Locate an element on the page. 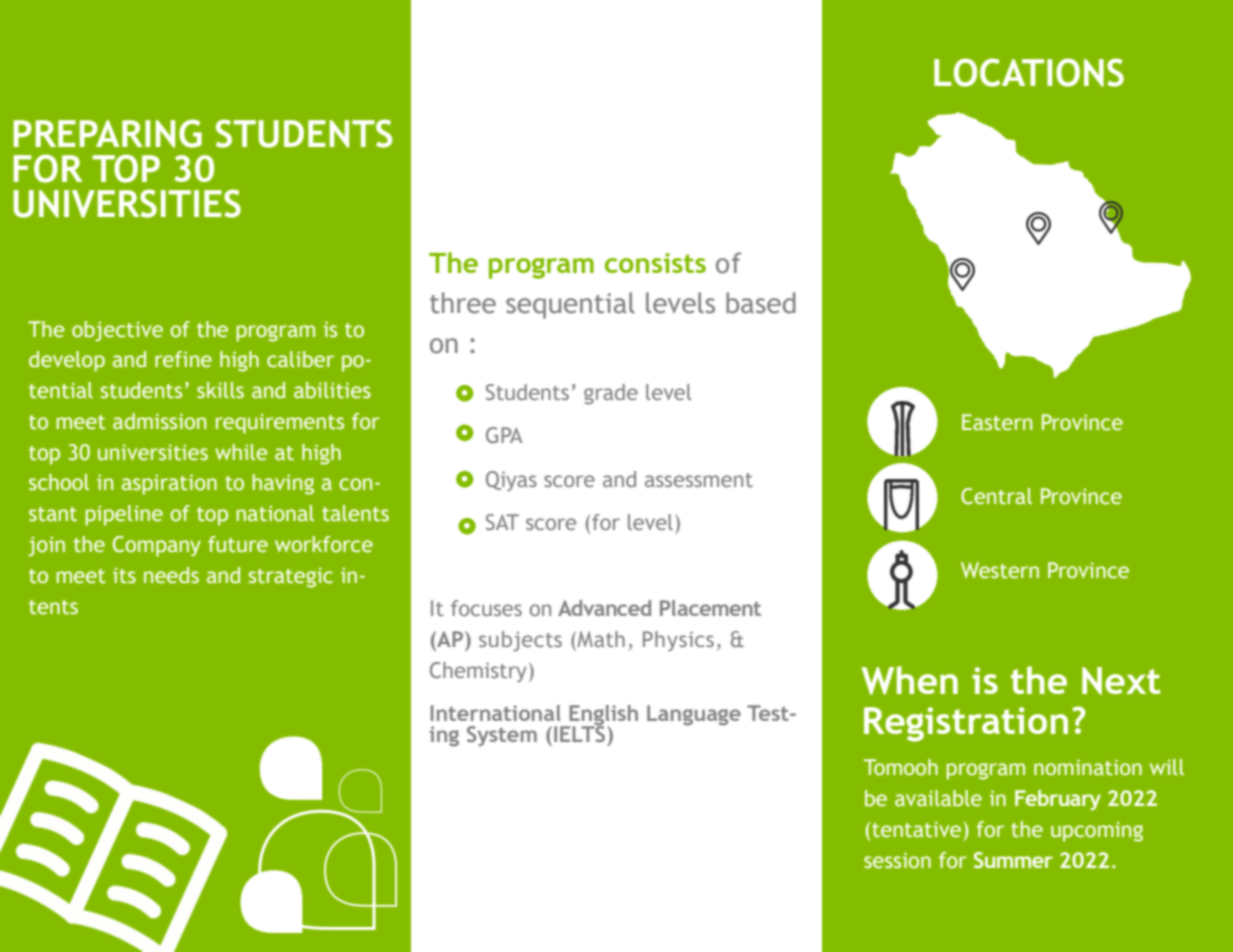 The image size is (1233, 952). assessment is located at coordinates (699, 480).
